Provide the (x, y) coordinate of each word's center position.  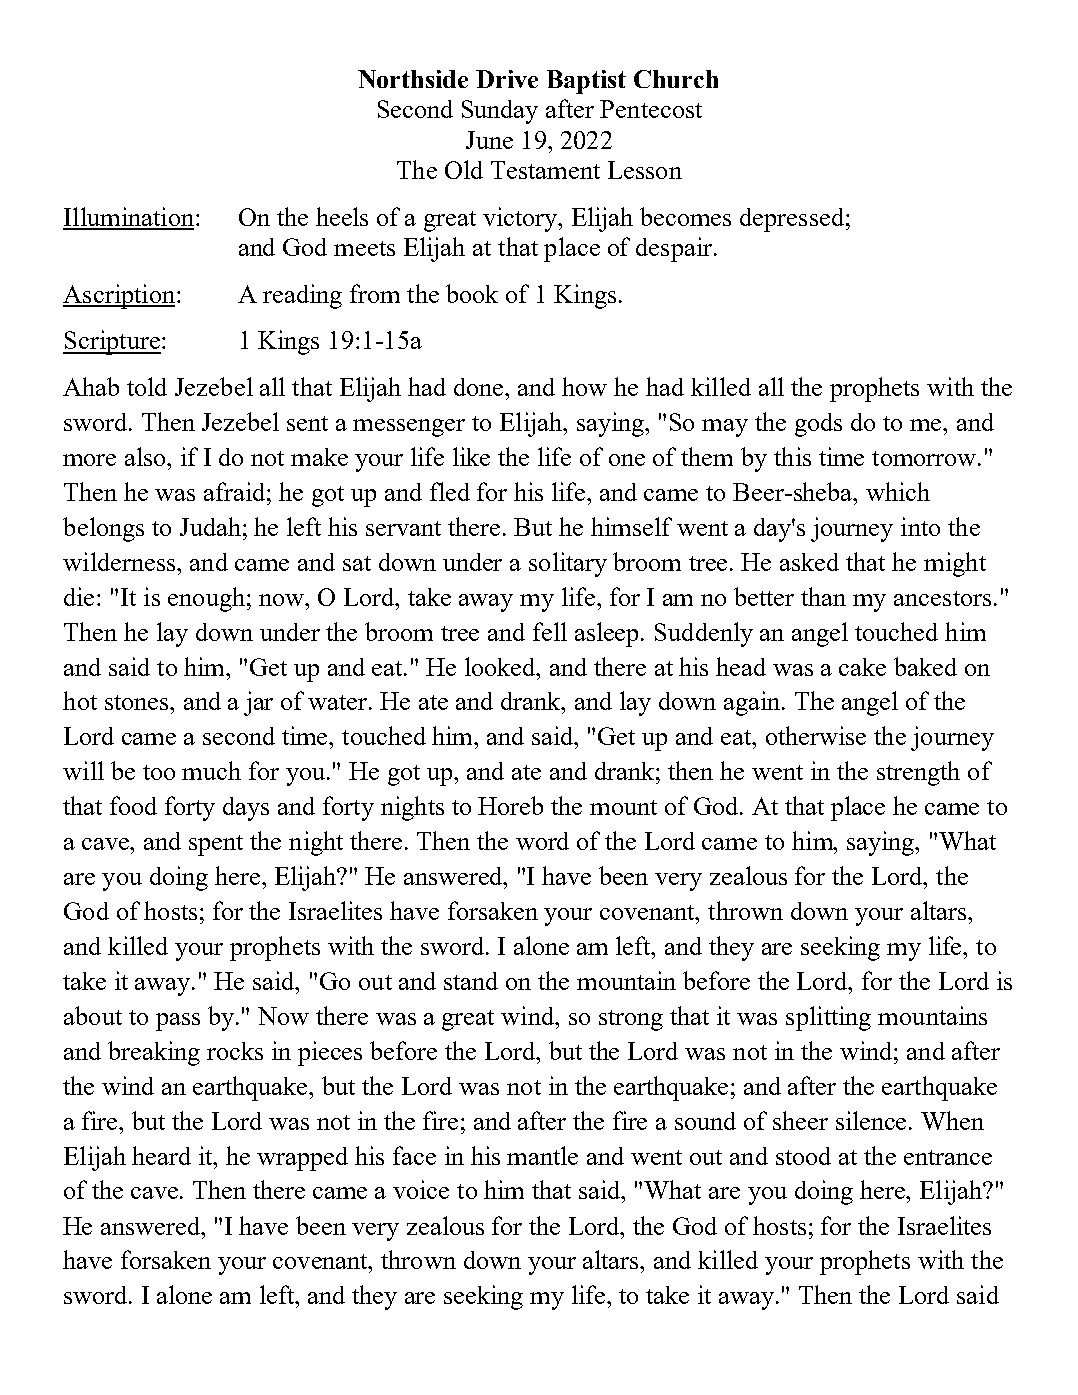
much (211, 770)
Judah (210, 526)
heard (161, 1155)
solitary (568, 564)
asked (809, 562)
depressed (792, 220)
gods (818, 425)
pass (178, 1022)
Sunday (500, 112)
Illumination (130, 218)
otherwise (816, 735)
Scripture (112, 342)
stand (471, 981)
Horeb (510, 805)
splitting (828, 1018)
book (472, 293)
